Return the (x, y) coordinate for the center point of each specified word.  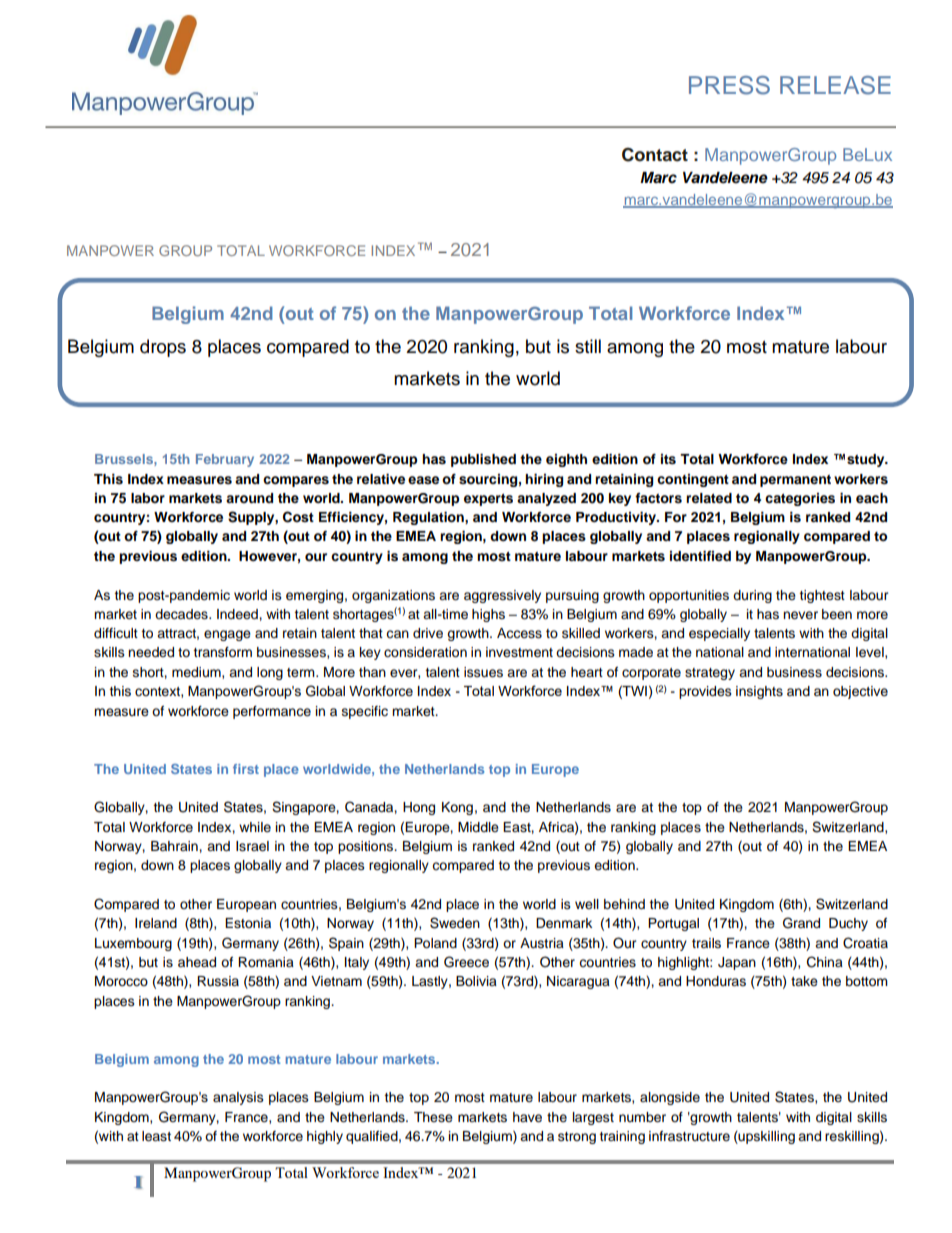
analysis (238, 1098)
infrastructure (689, 1136)
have (527, 1117)
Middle (478, 827)
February (225, 460)
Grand (801, 923)
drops (163, 348)
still (588, 346)
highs (488, 615)
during (752, 596)
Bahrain (175, 846)
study (867, 460)
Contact (655, 155)
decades (182, 614)
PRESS (729, 85)
